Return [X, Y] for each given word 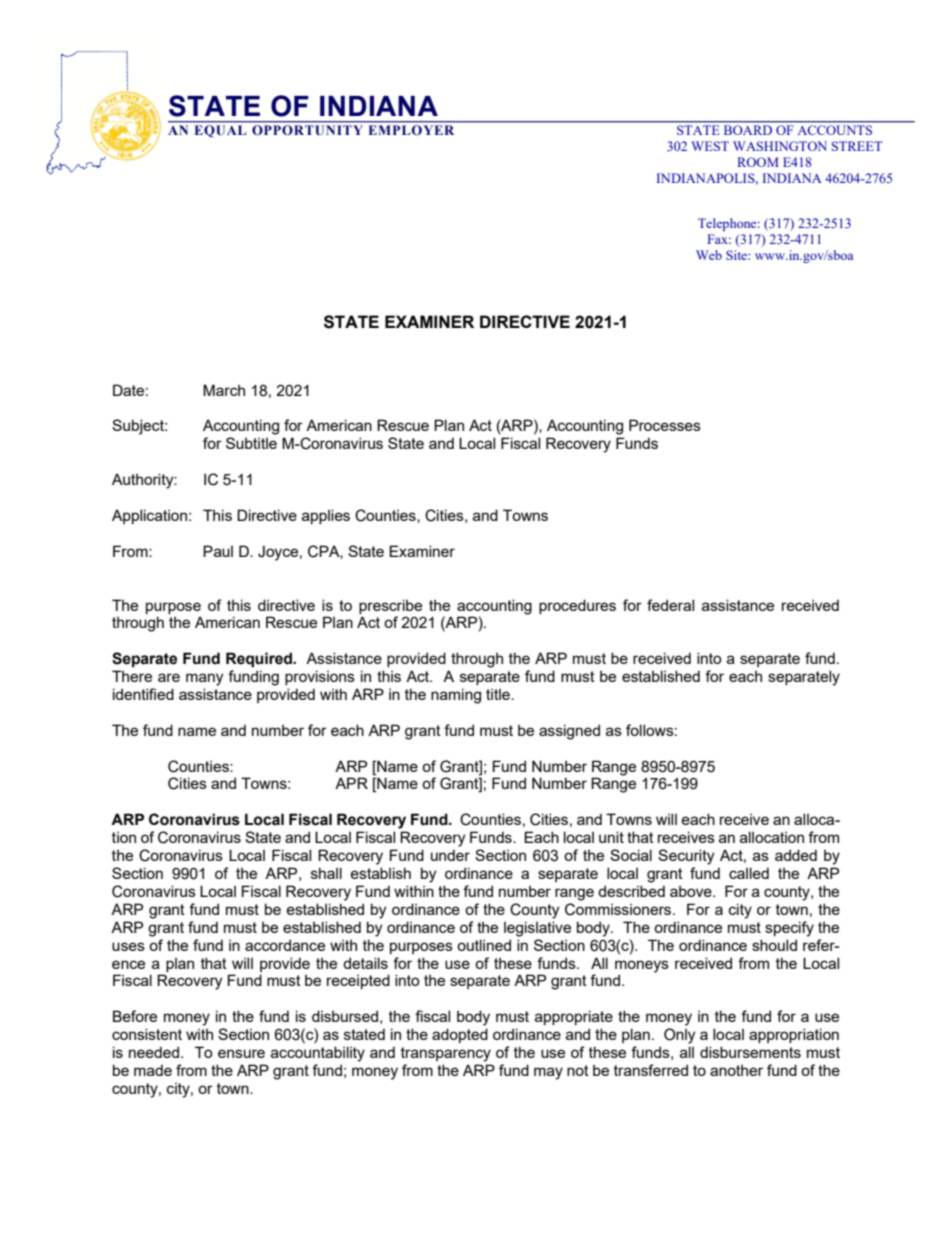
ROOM [758, 162]
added [796, 855]
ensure [241, 1053]
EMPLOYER [411, 130]
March [224, 390]
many [204, 679]
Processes [665, 425]
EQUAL [220, 131]
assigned [569, 732]
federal [670, 605]
